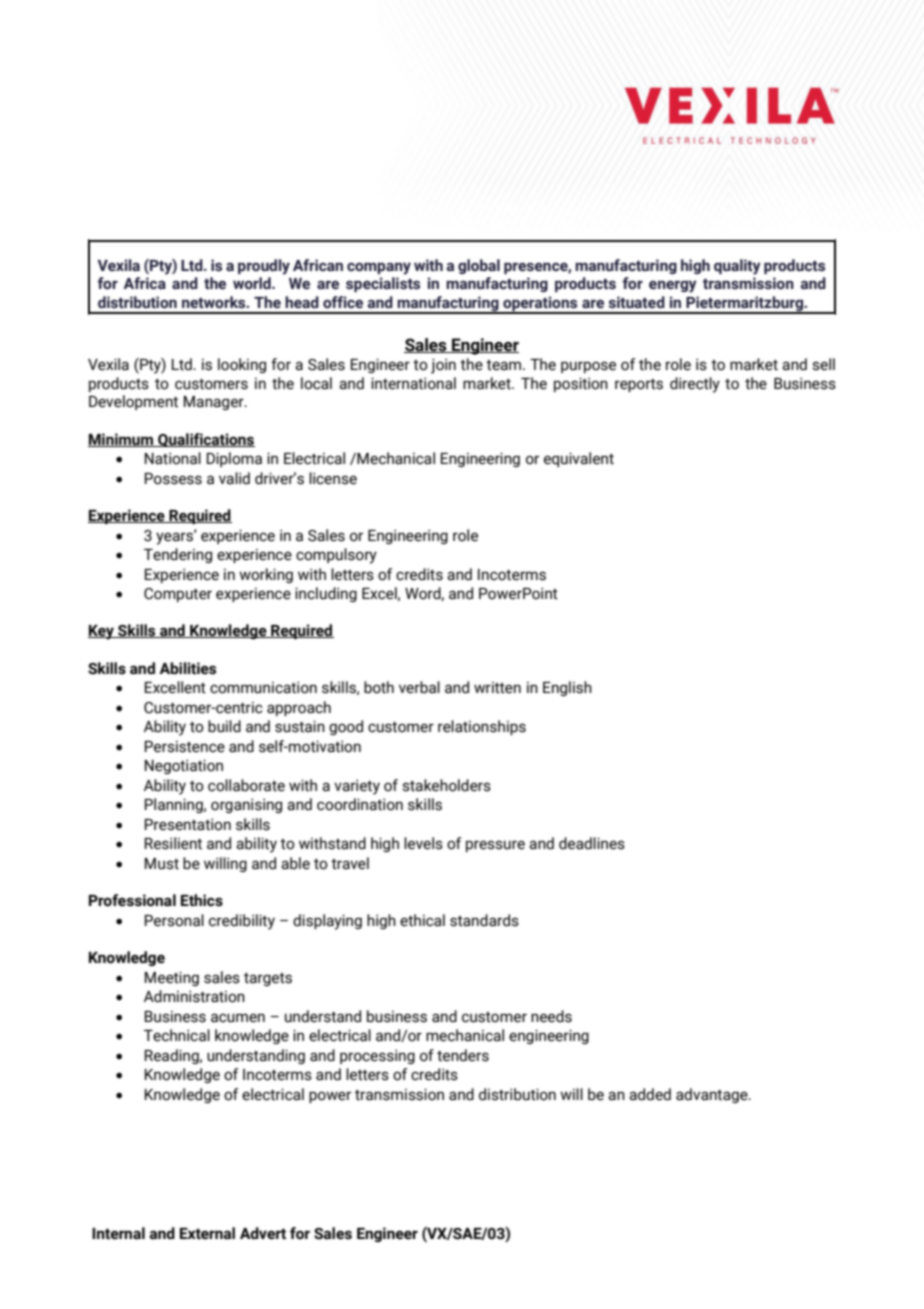 This document has width=924, height=1309. What do you see at coordinates (263, 1233) in the document?
I see `Advert` at bounding box center [263, 1233].
